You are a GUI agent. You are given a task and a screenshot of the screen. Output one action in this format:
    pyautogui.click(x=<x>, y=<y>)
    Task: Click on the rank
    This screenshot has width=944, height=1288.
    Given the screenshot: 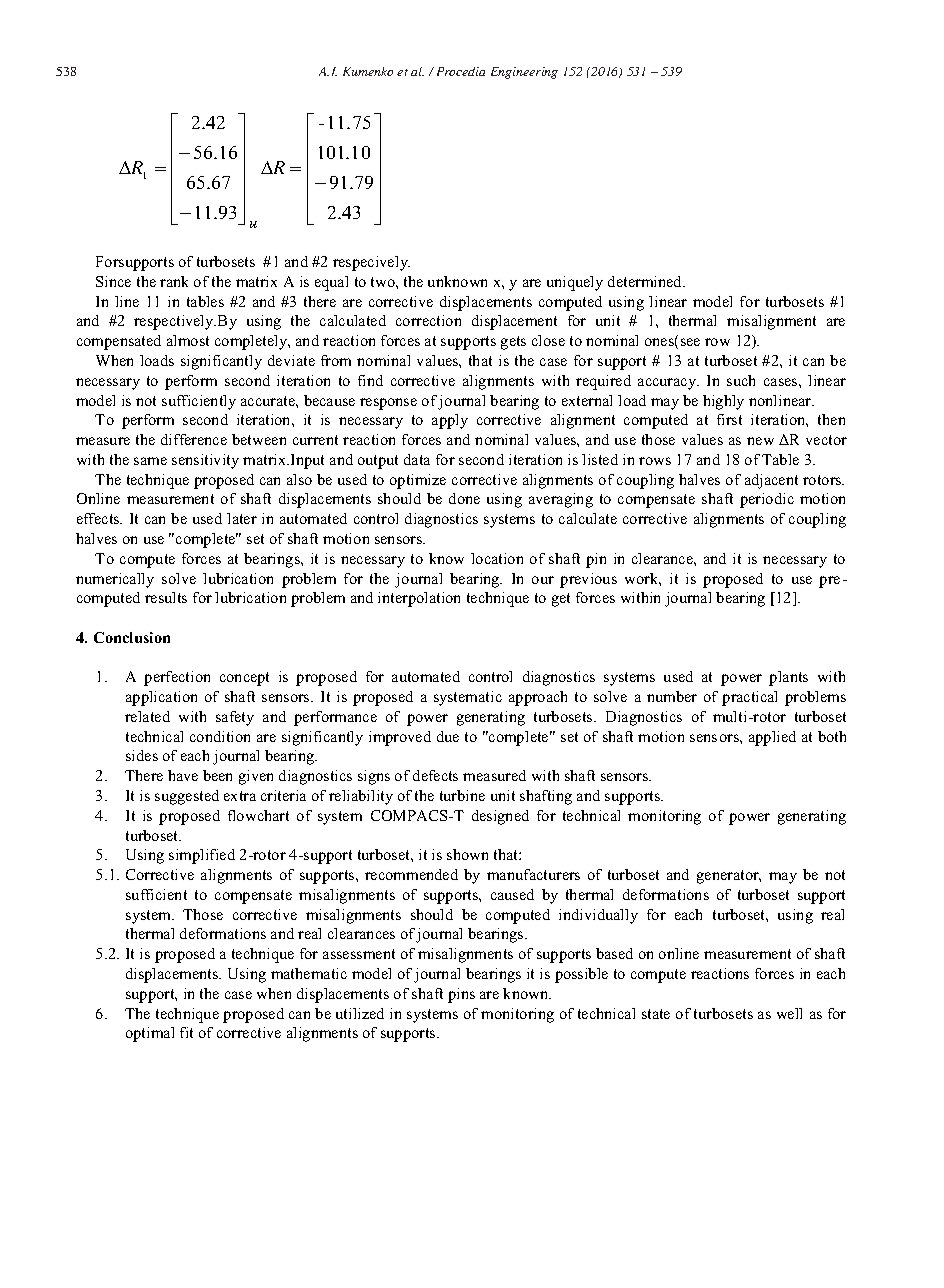 What is the action you would take?
    pyautogui.click(x=174, y=281)
